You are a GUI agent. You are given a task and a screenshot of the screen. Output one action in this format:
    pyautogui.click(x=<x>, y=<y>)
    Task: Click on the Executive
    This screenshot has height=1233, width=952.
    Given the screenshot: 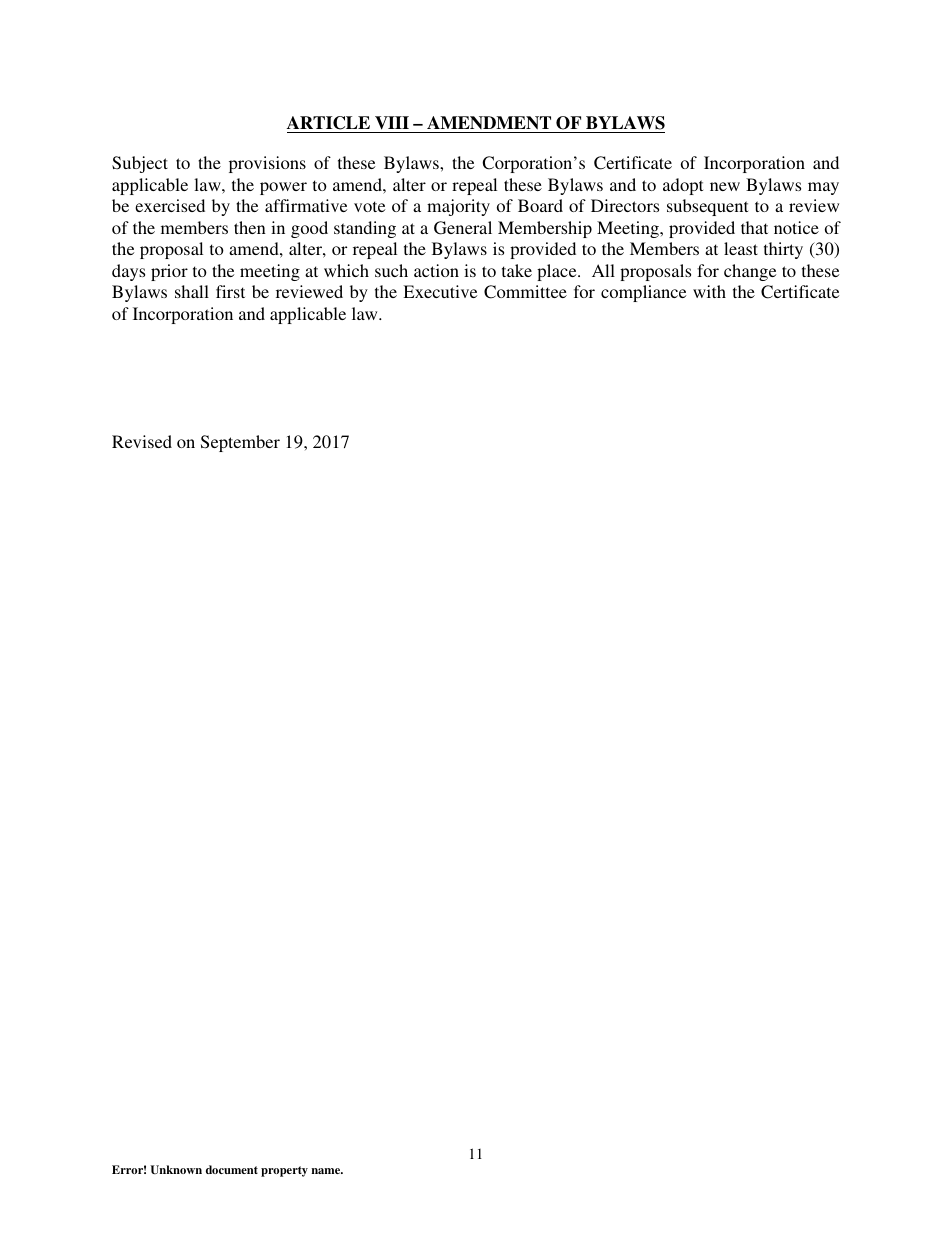 What is the action you would take?
    pyautogui.click(x=440, y=291)
